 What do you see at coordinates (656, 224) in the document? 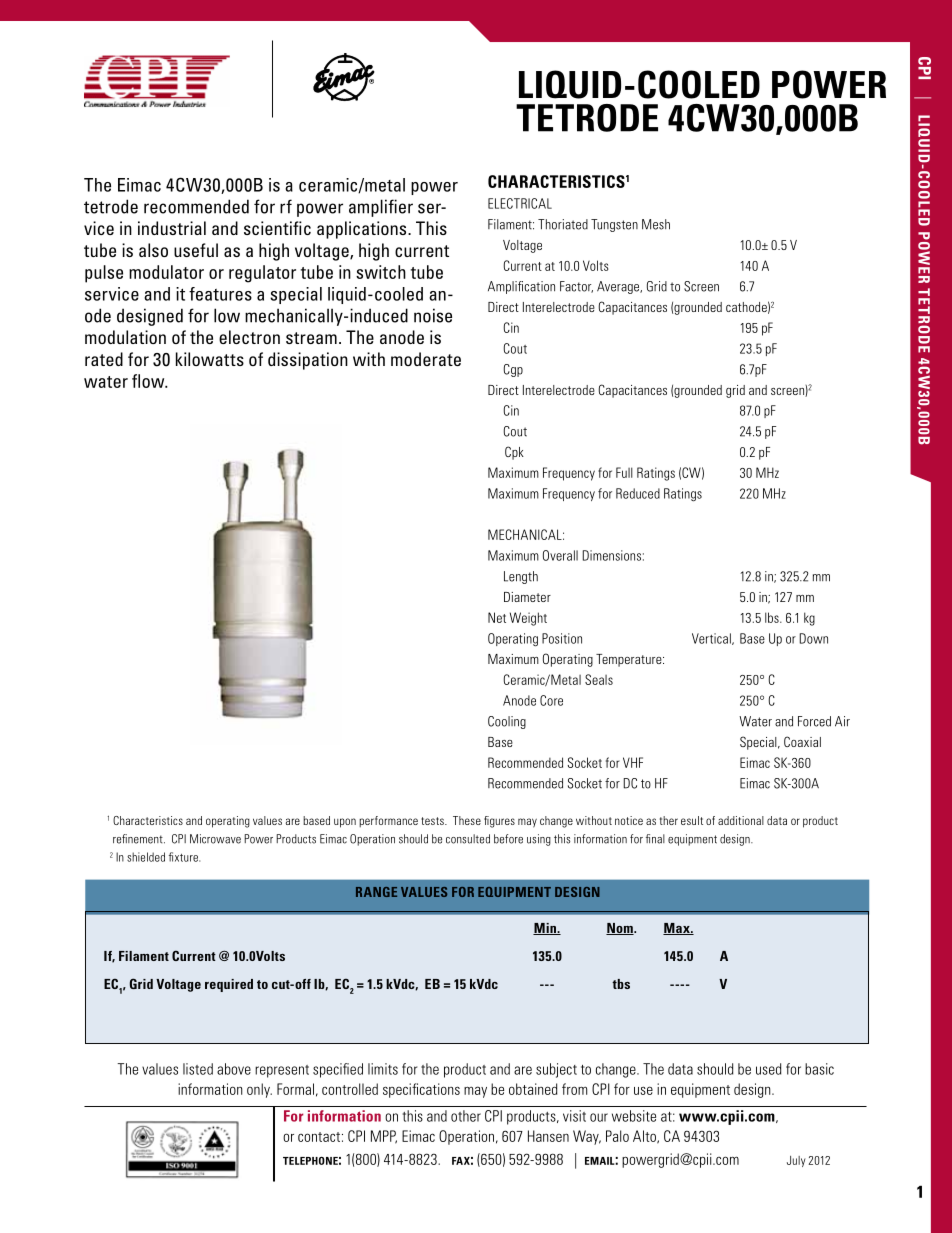
I see `Mesh` at bounding box center [656, 224].
